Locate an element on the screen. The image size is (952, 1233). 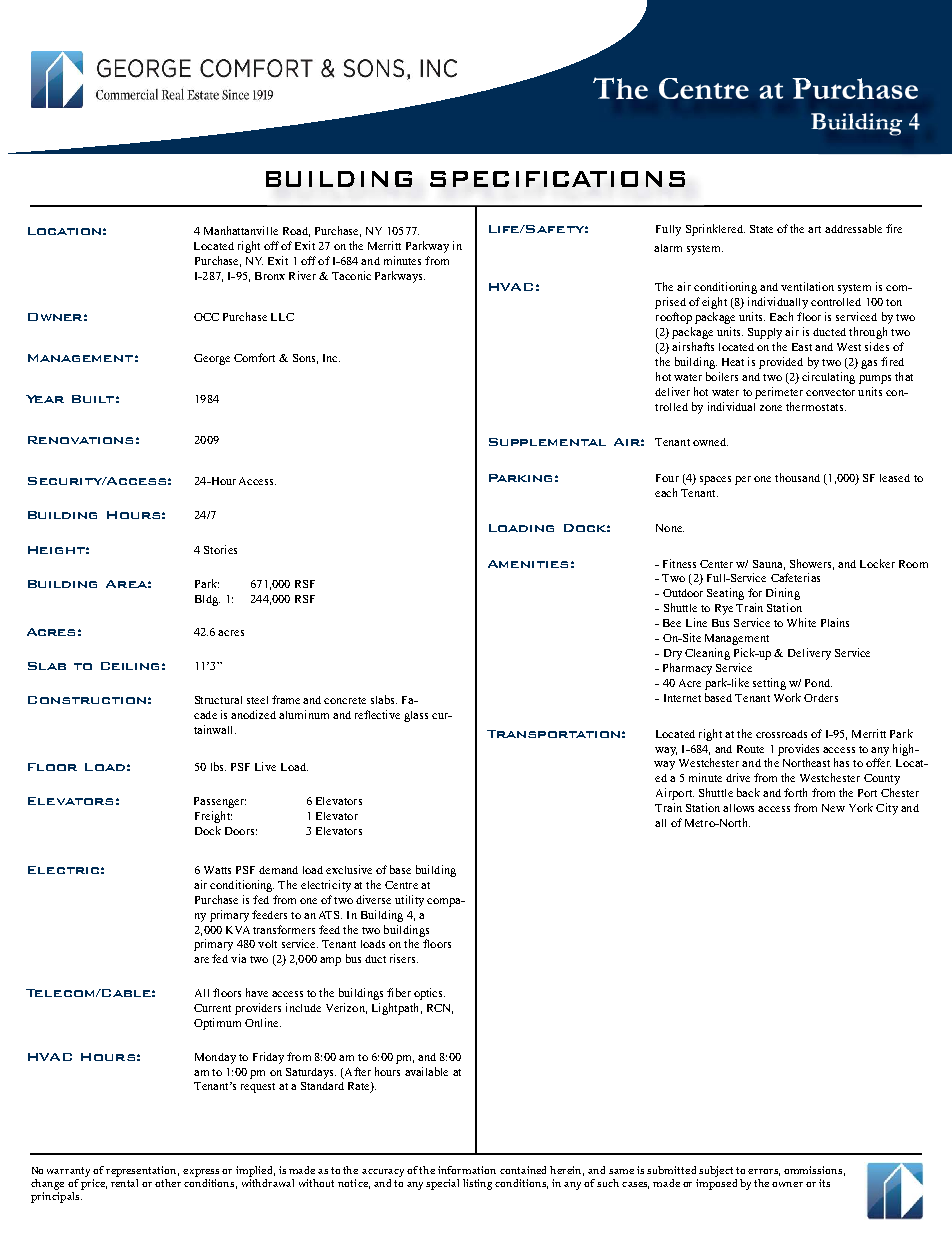
Pond is located at coordinates (818, 683).
